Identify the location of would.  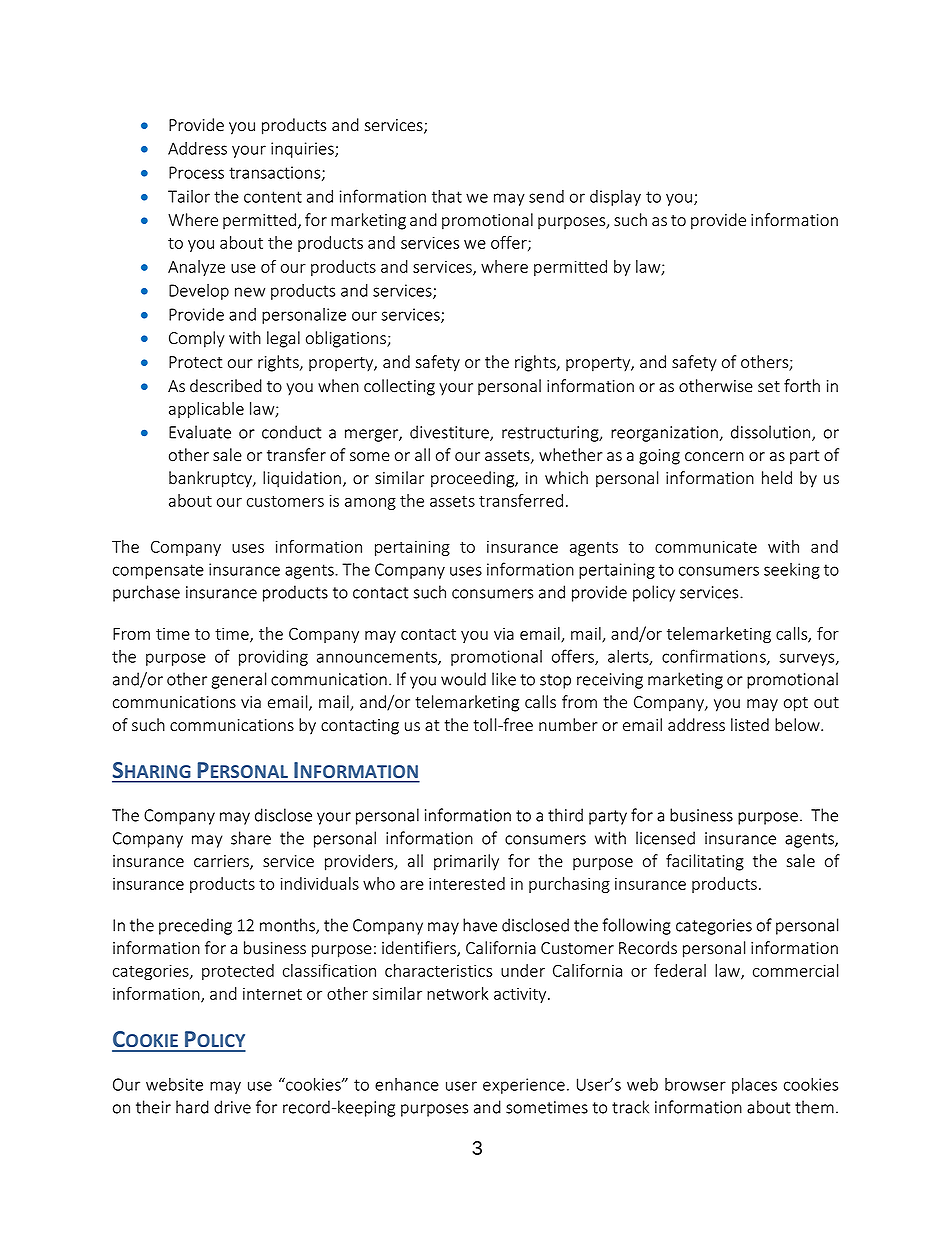
(463, 679).
